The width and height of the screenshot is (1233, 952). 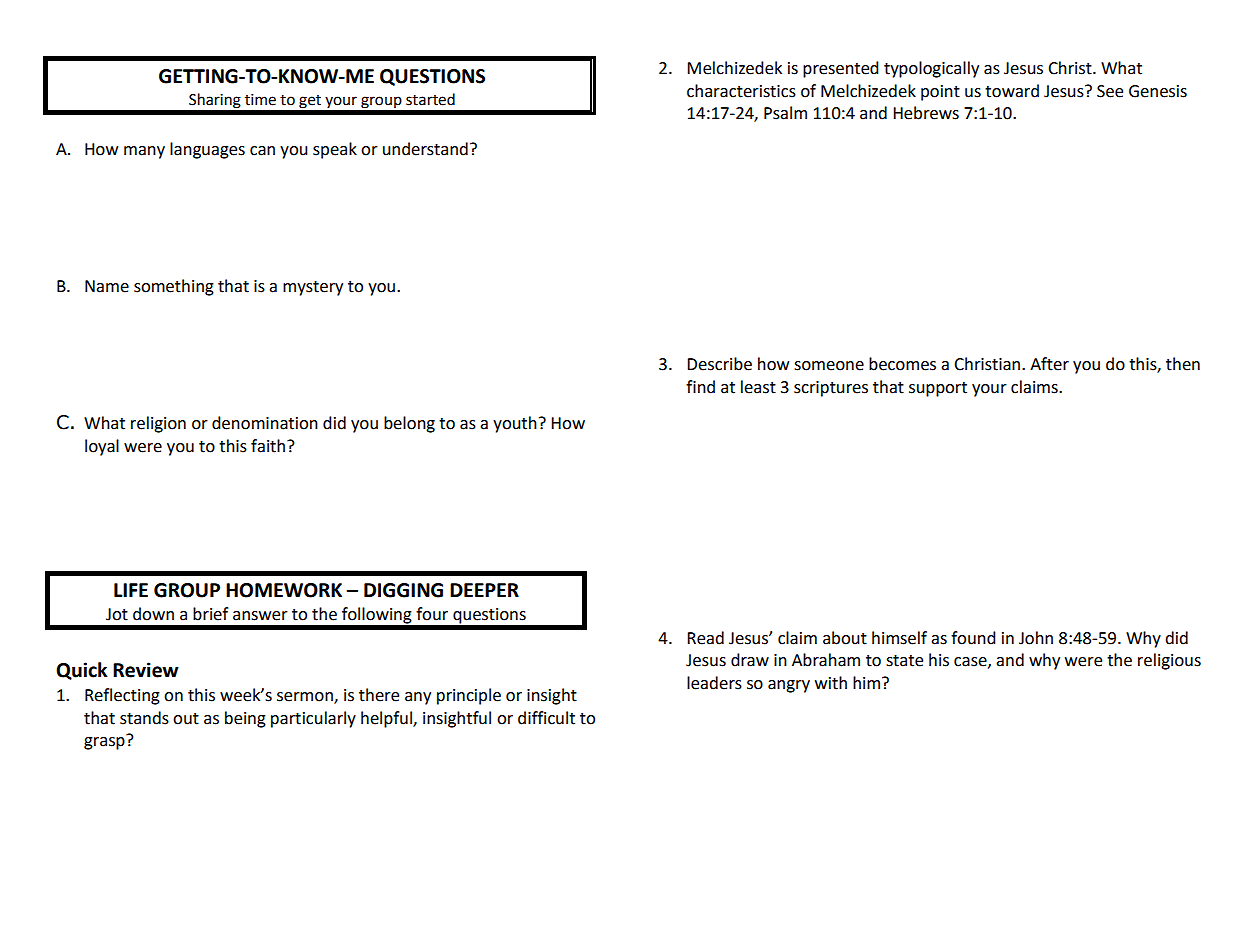 I want to click on being, so click(x=245, y=719).
